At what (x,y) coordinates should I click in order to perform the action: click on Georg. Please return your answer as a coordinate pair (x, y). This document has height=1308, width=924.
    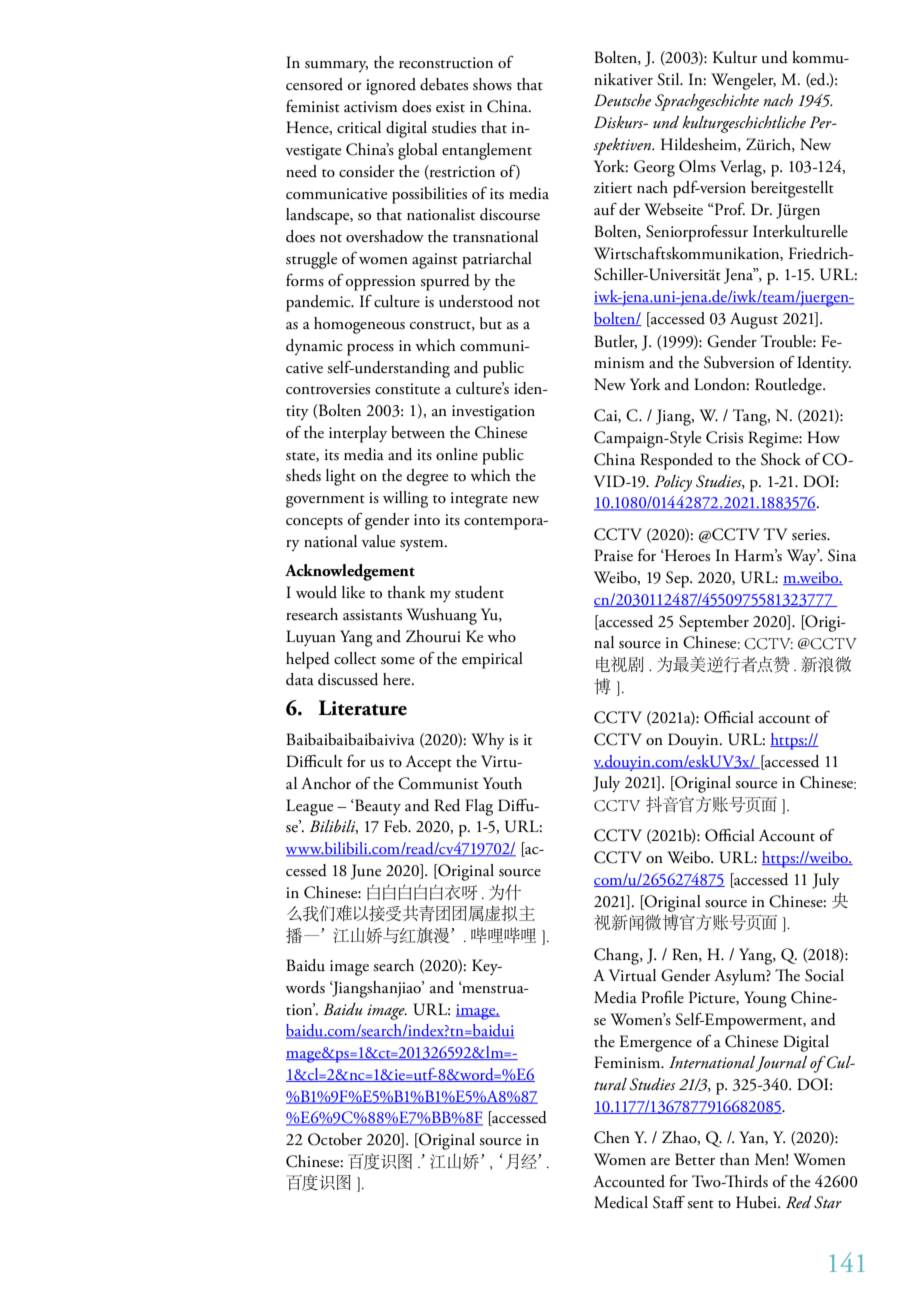
    Looking at the image, I should click on (654, 168).
